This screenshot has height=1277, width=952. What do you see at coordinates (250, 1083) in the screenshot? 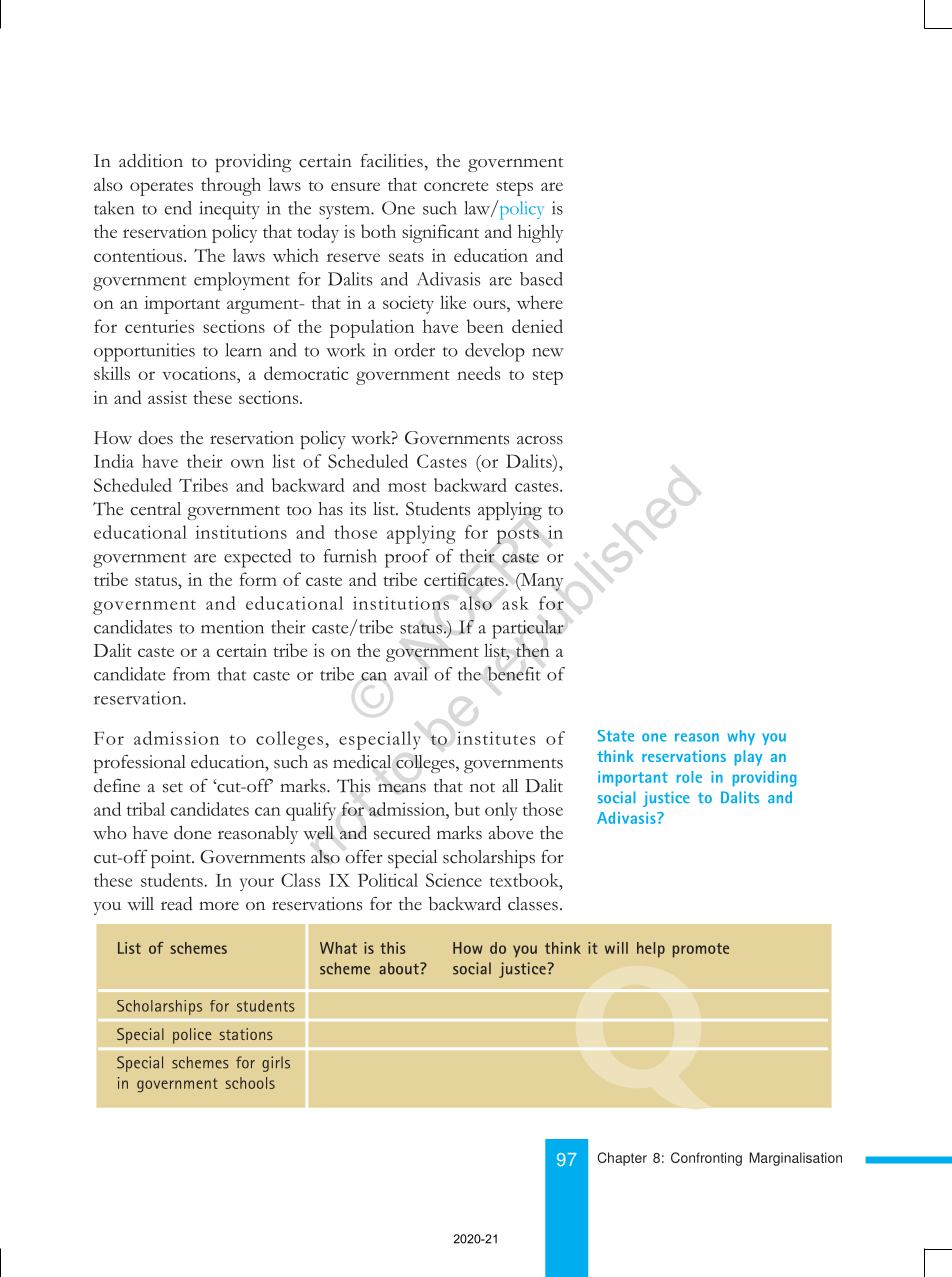
I see `schools` at bounding box center [250, 1083].
